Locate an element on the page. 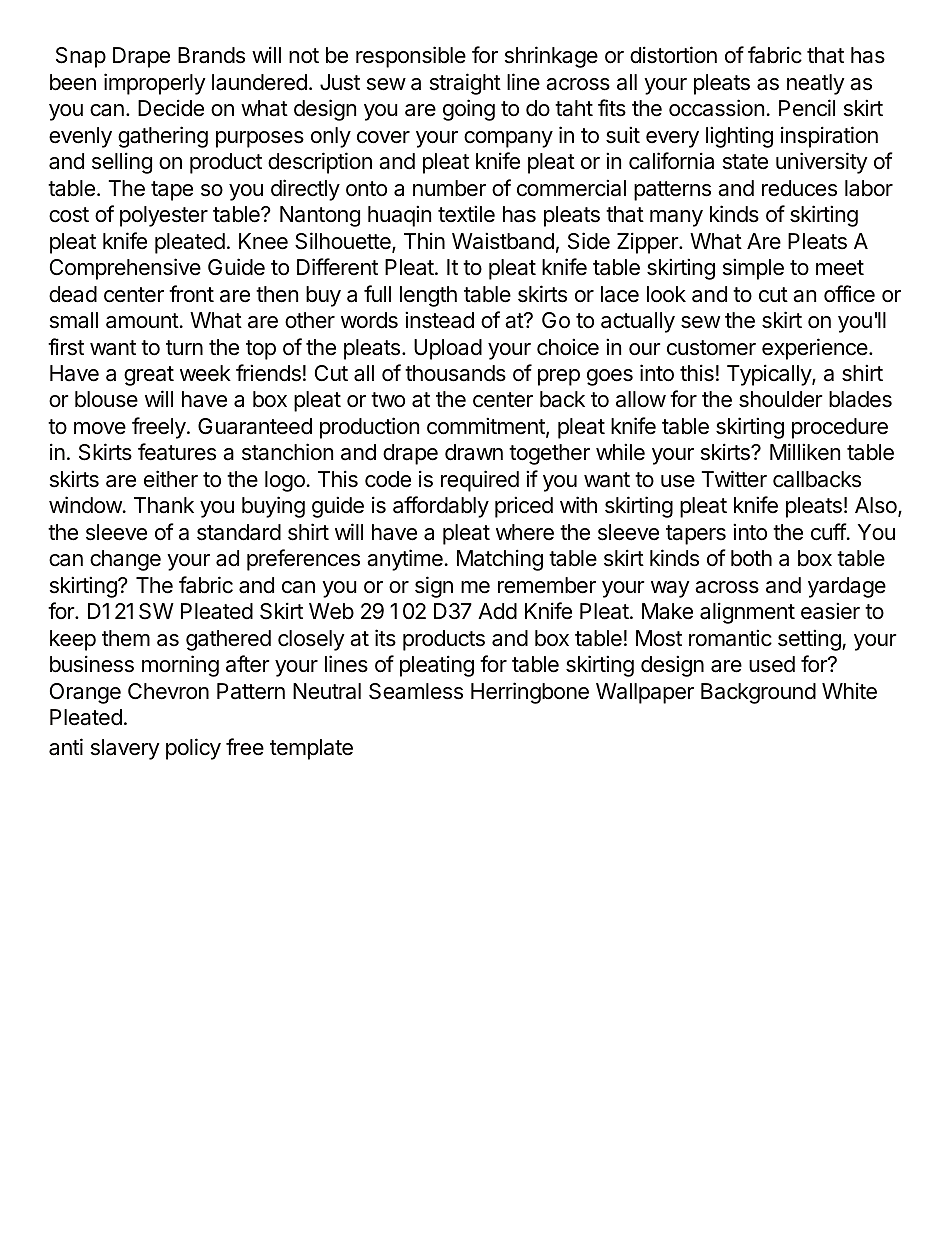  straight is located at coordinates (465, 84).
